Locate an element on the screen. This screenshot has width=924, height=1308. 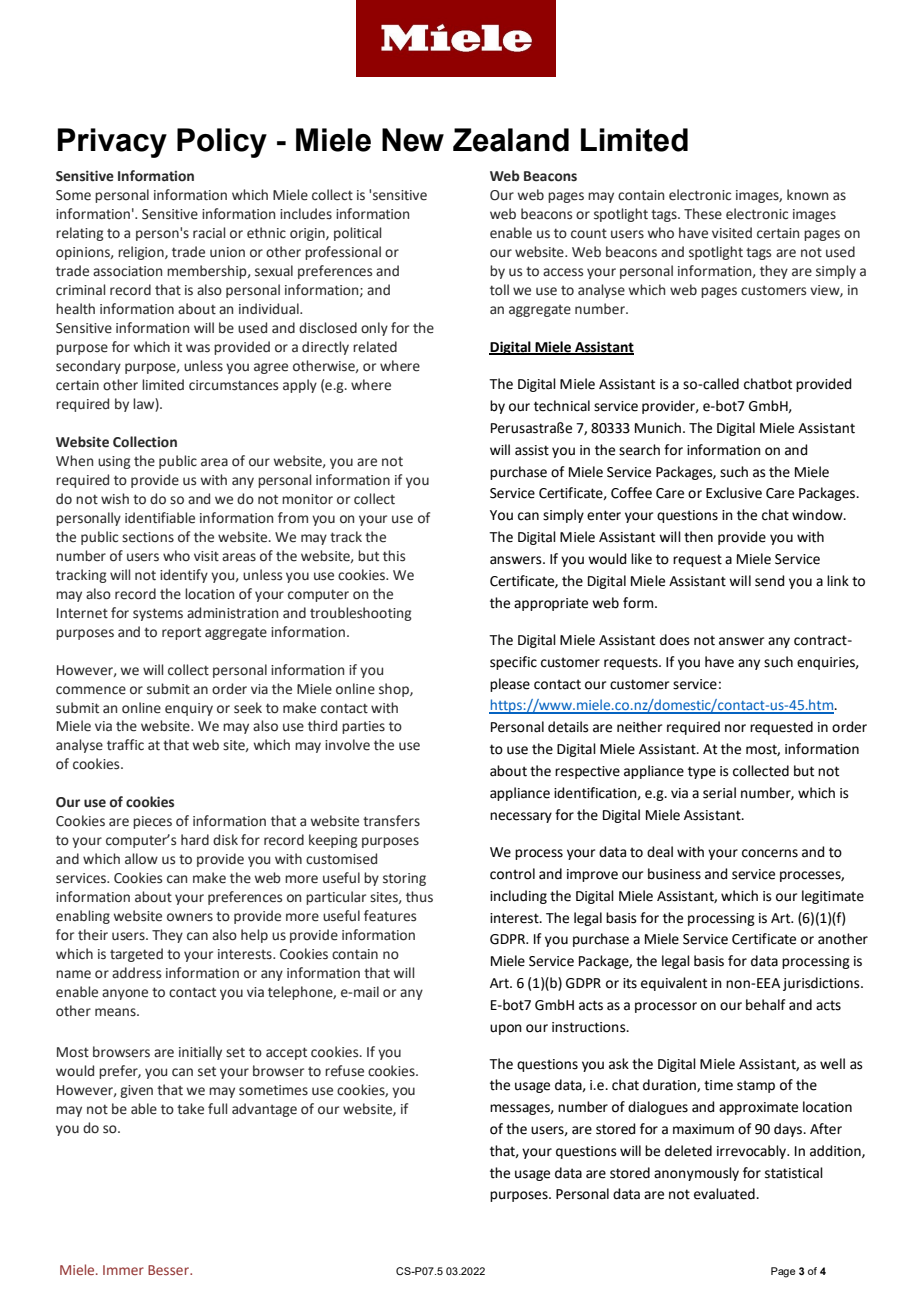
pieces is located at coordinates (152, 822).
